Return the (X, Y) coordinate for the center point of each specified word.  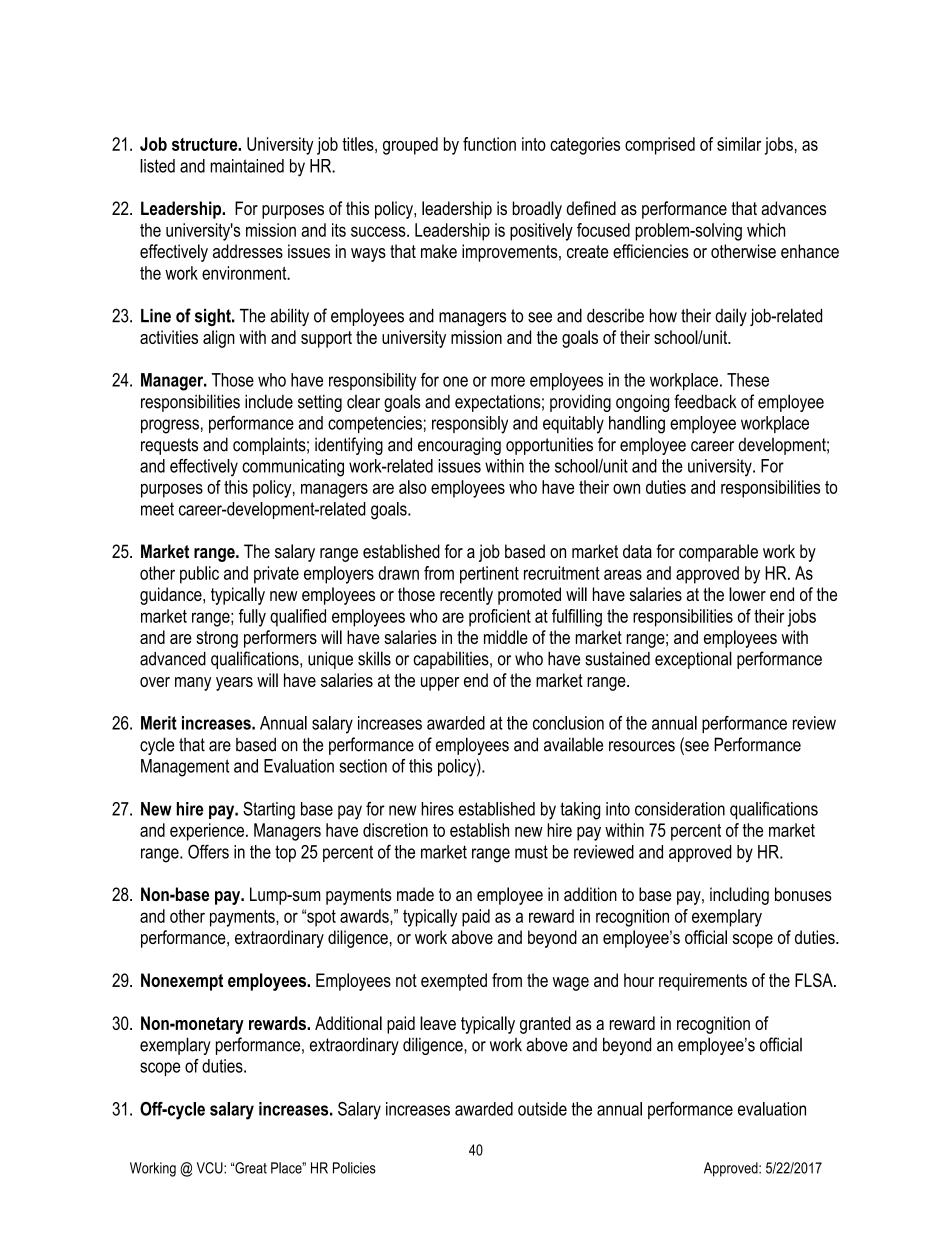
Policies (354, 1168)
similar (739, 144)
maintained (247, 166)
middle (506, 637)
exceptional (693, 660)
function (489, 144)
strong (217, 639)
